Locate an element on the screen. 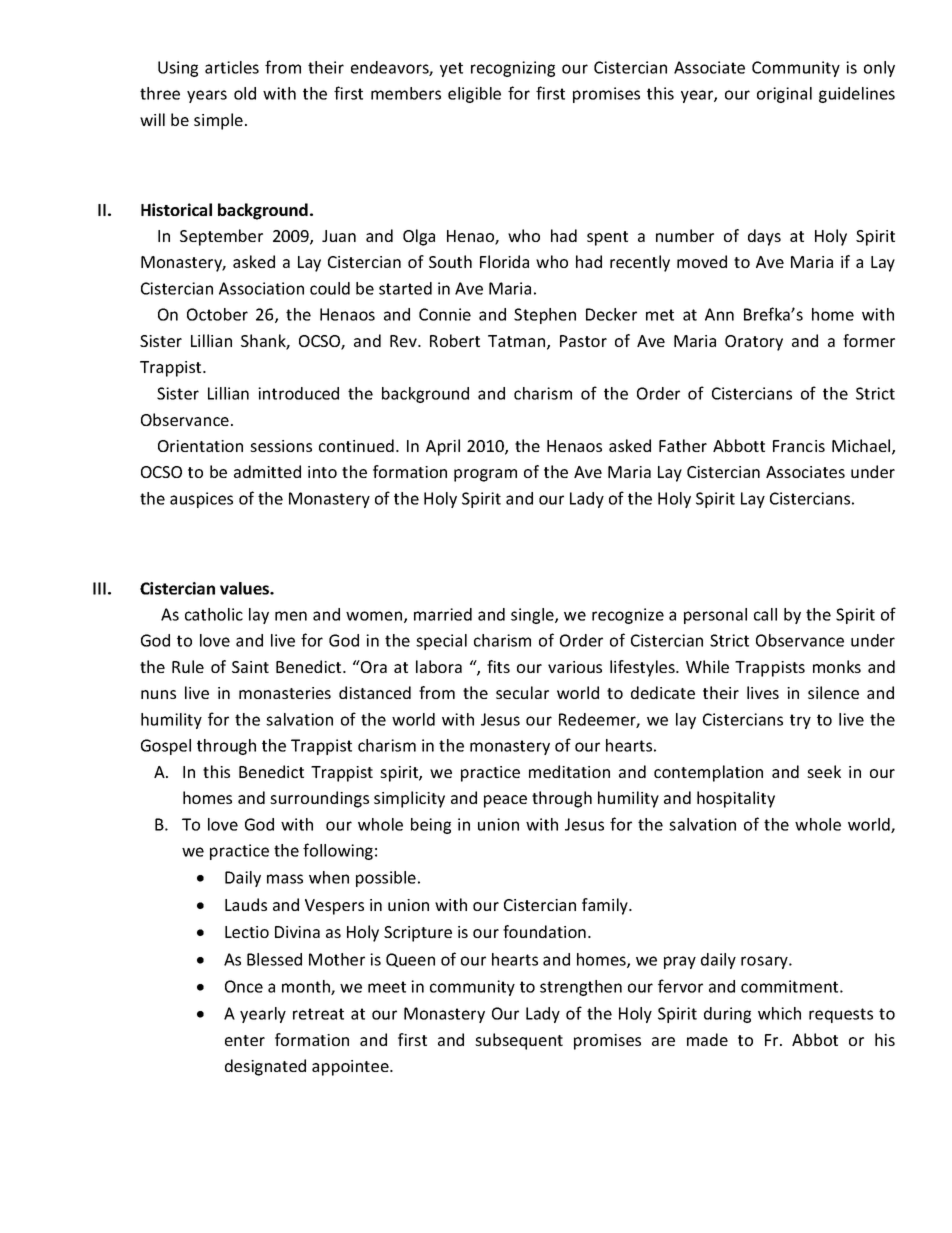  monks is located at coordinates (837, 666).
